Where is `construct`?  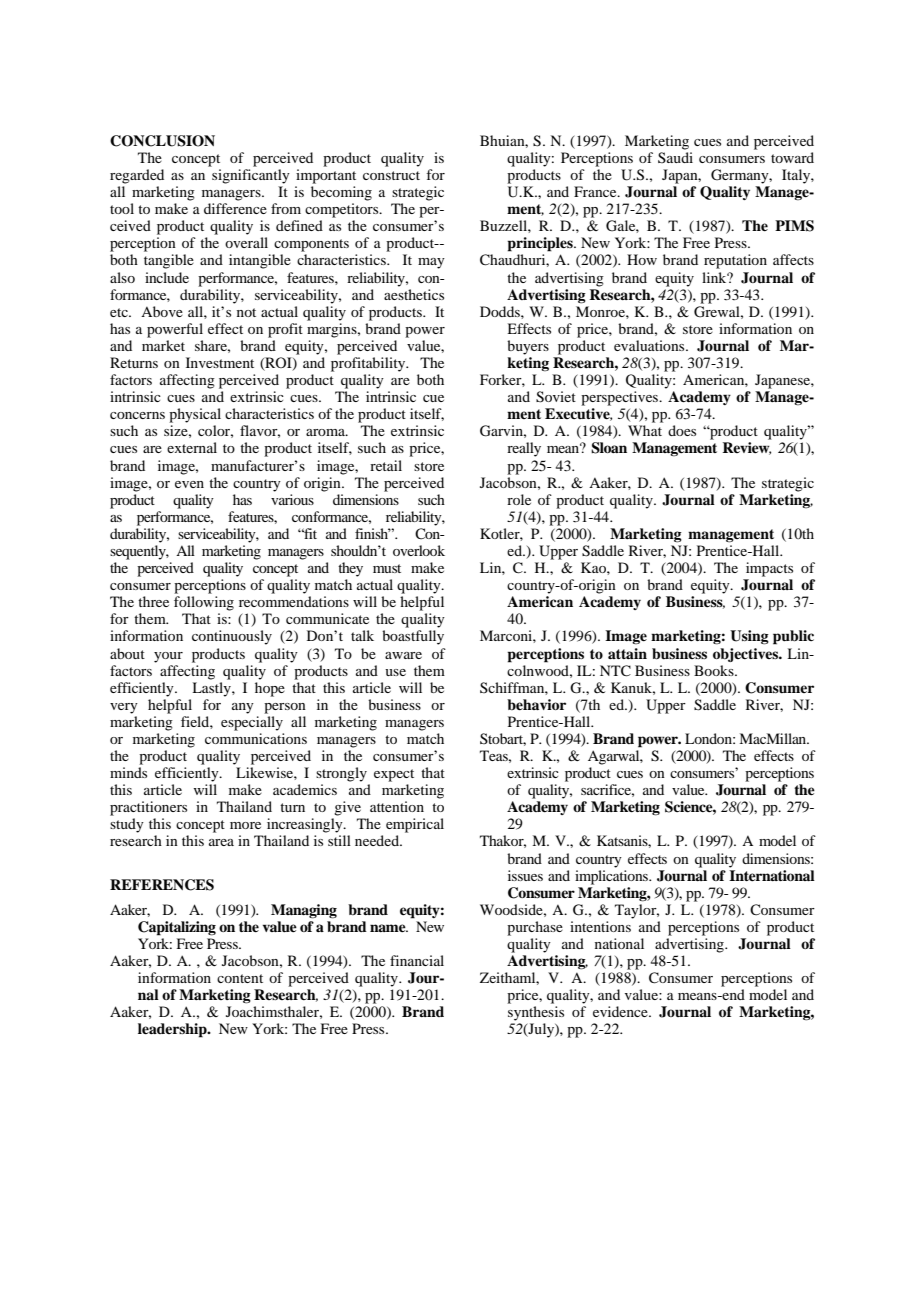
construct is located at coordinates (391, 175).
